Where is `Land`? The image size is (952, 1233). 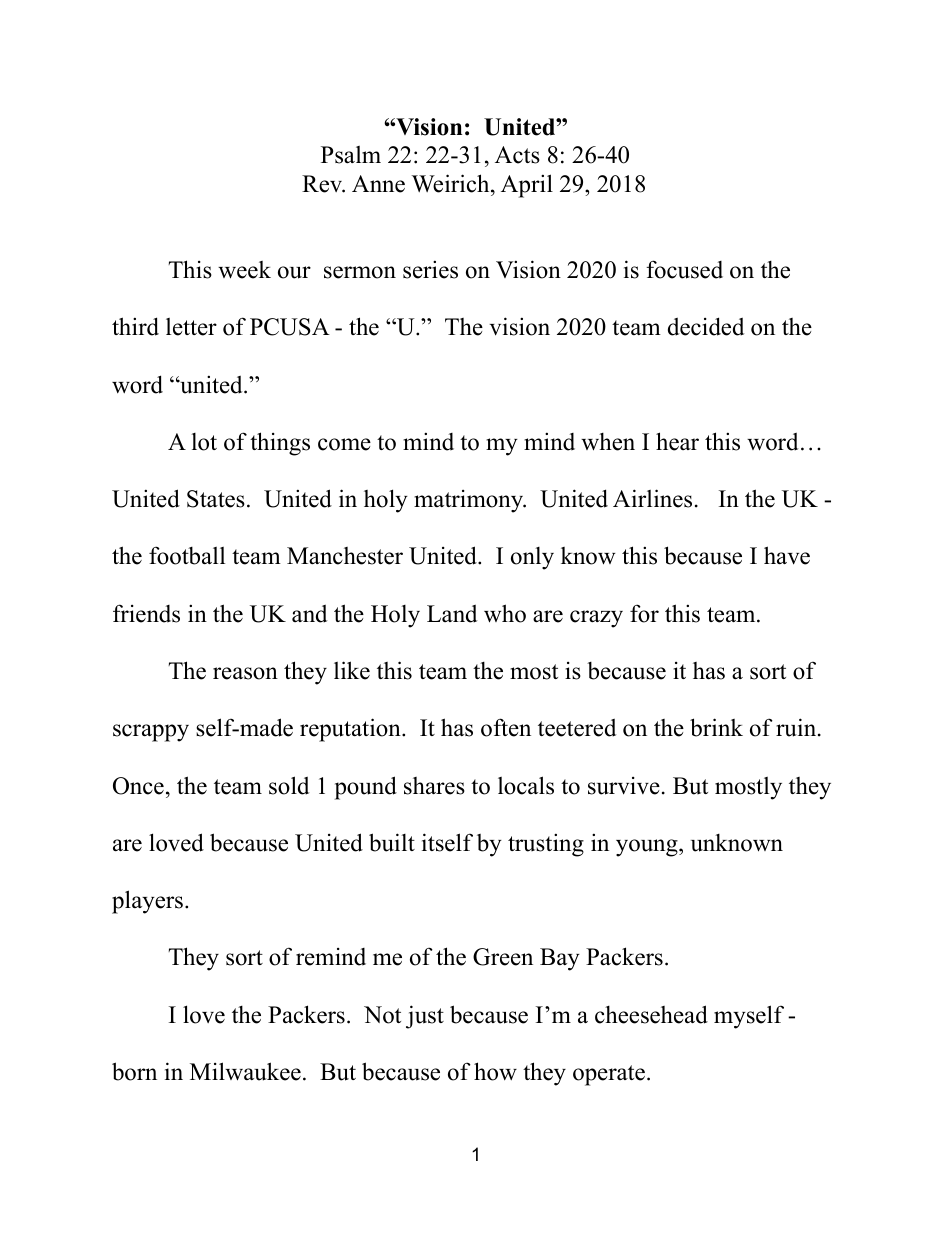
Land is located at coordinates (452, 614).
